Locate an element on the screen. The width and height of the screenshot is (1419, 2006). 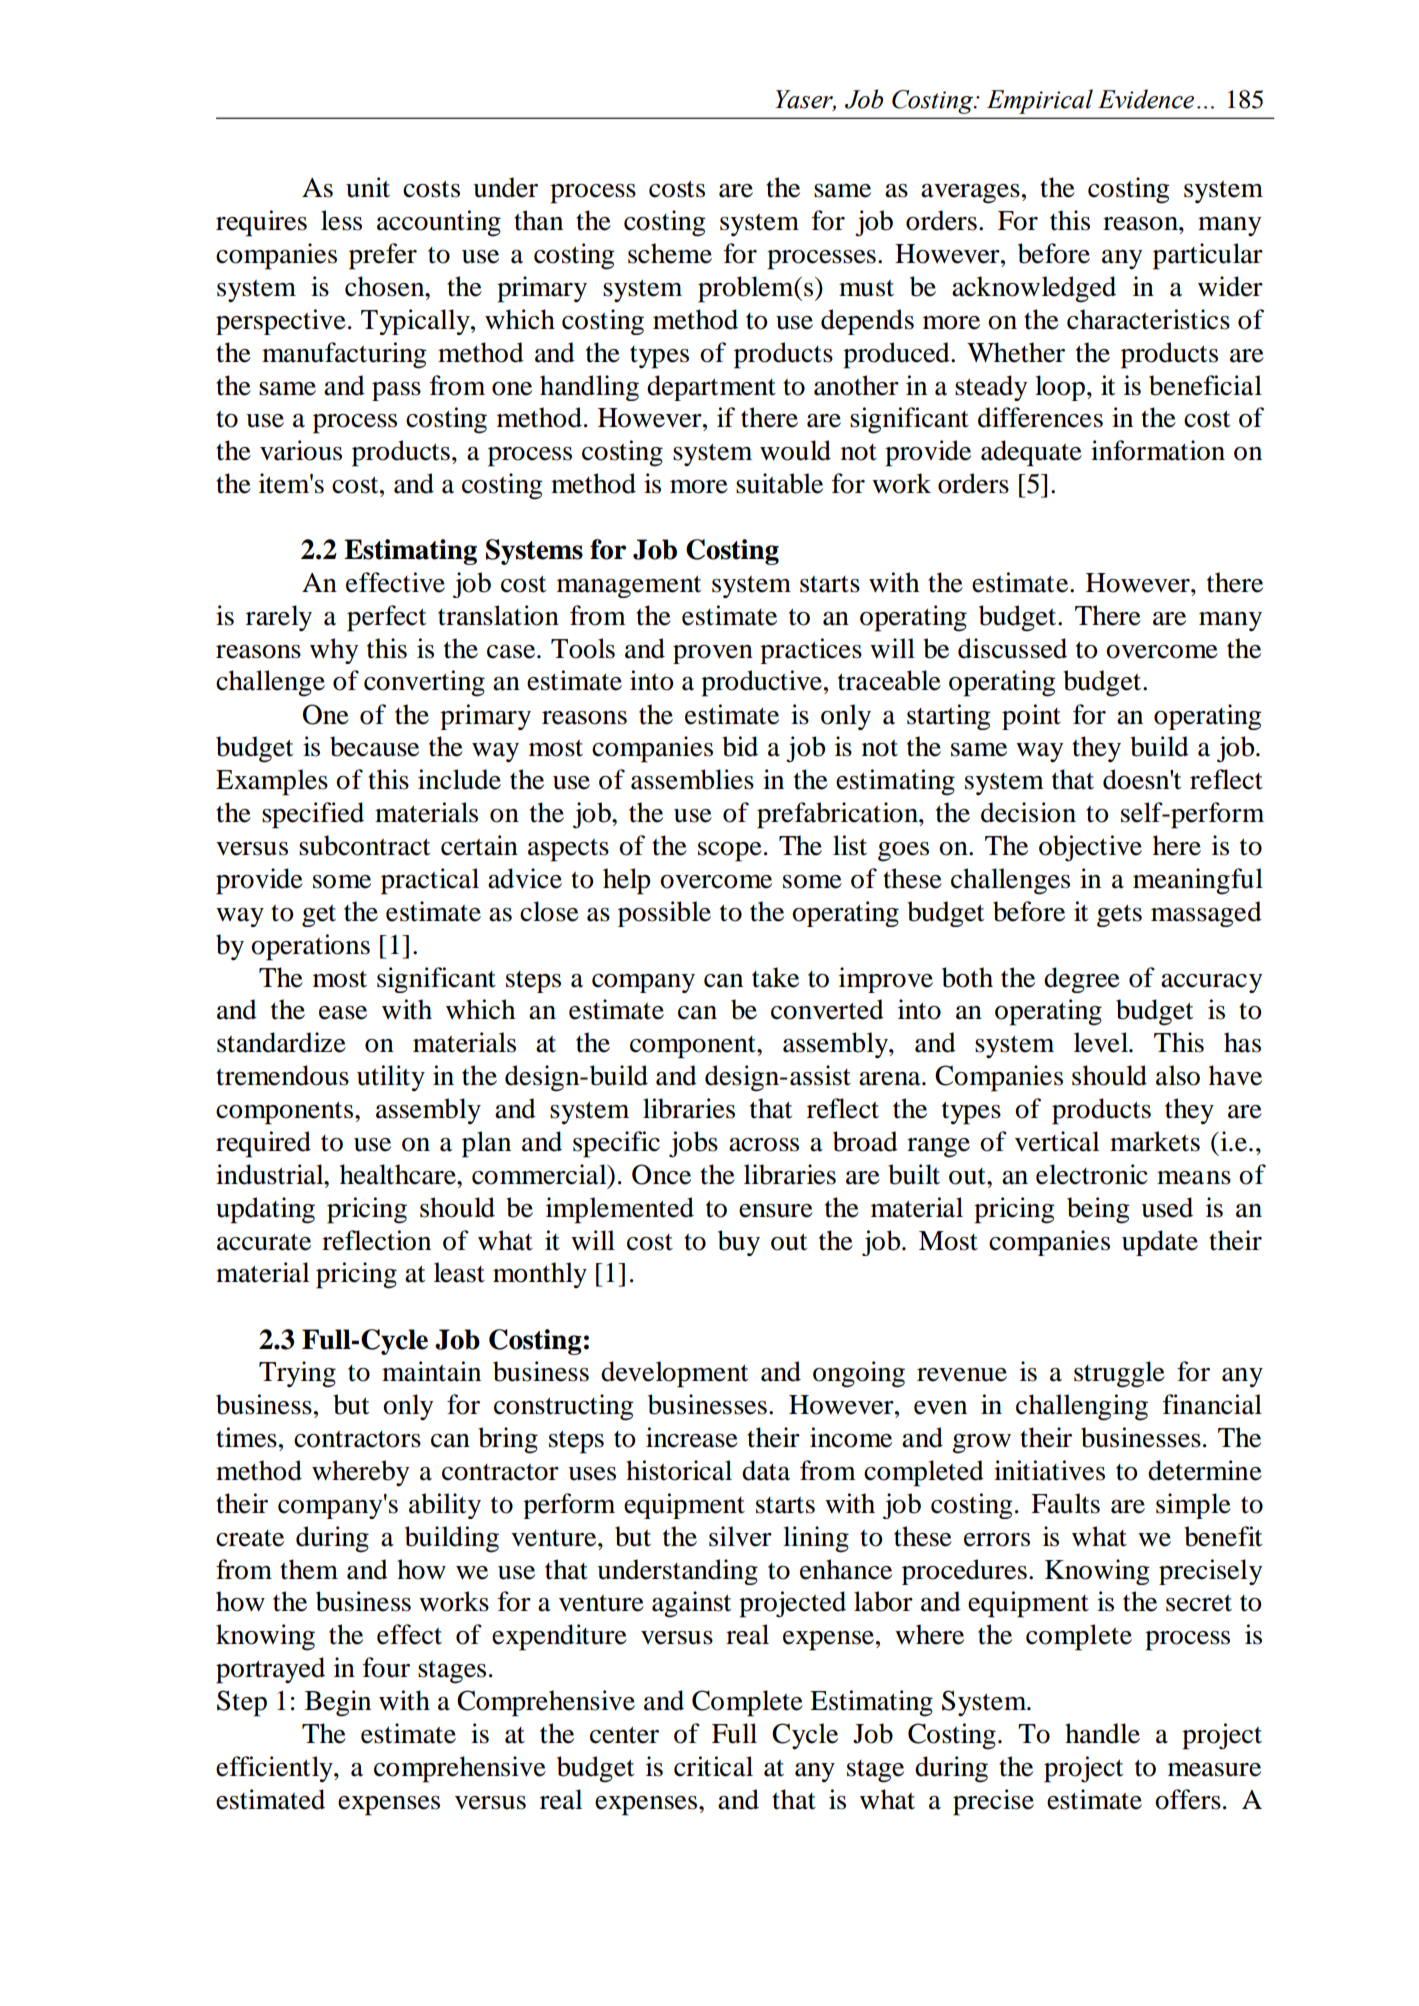
bid is located at coordinates (740, 746).
